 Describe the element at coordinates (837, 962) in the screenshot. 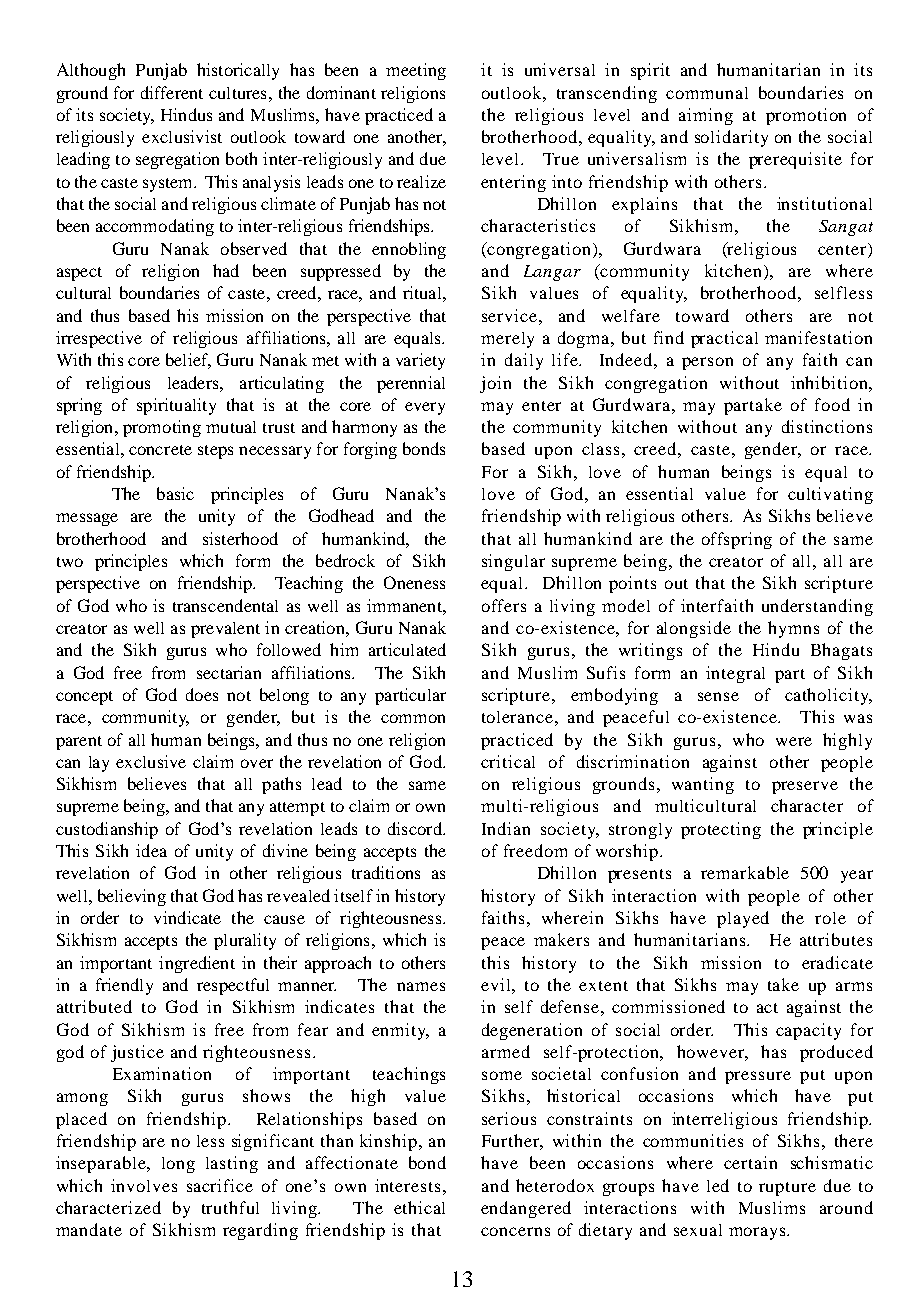

I see `eradicate` at that location.
